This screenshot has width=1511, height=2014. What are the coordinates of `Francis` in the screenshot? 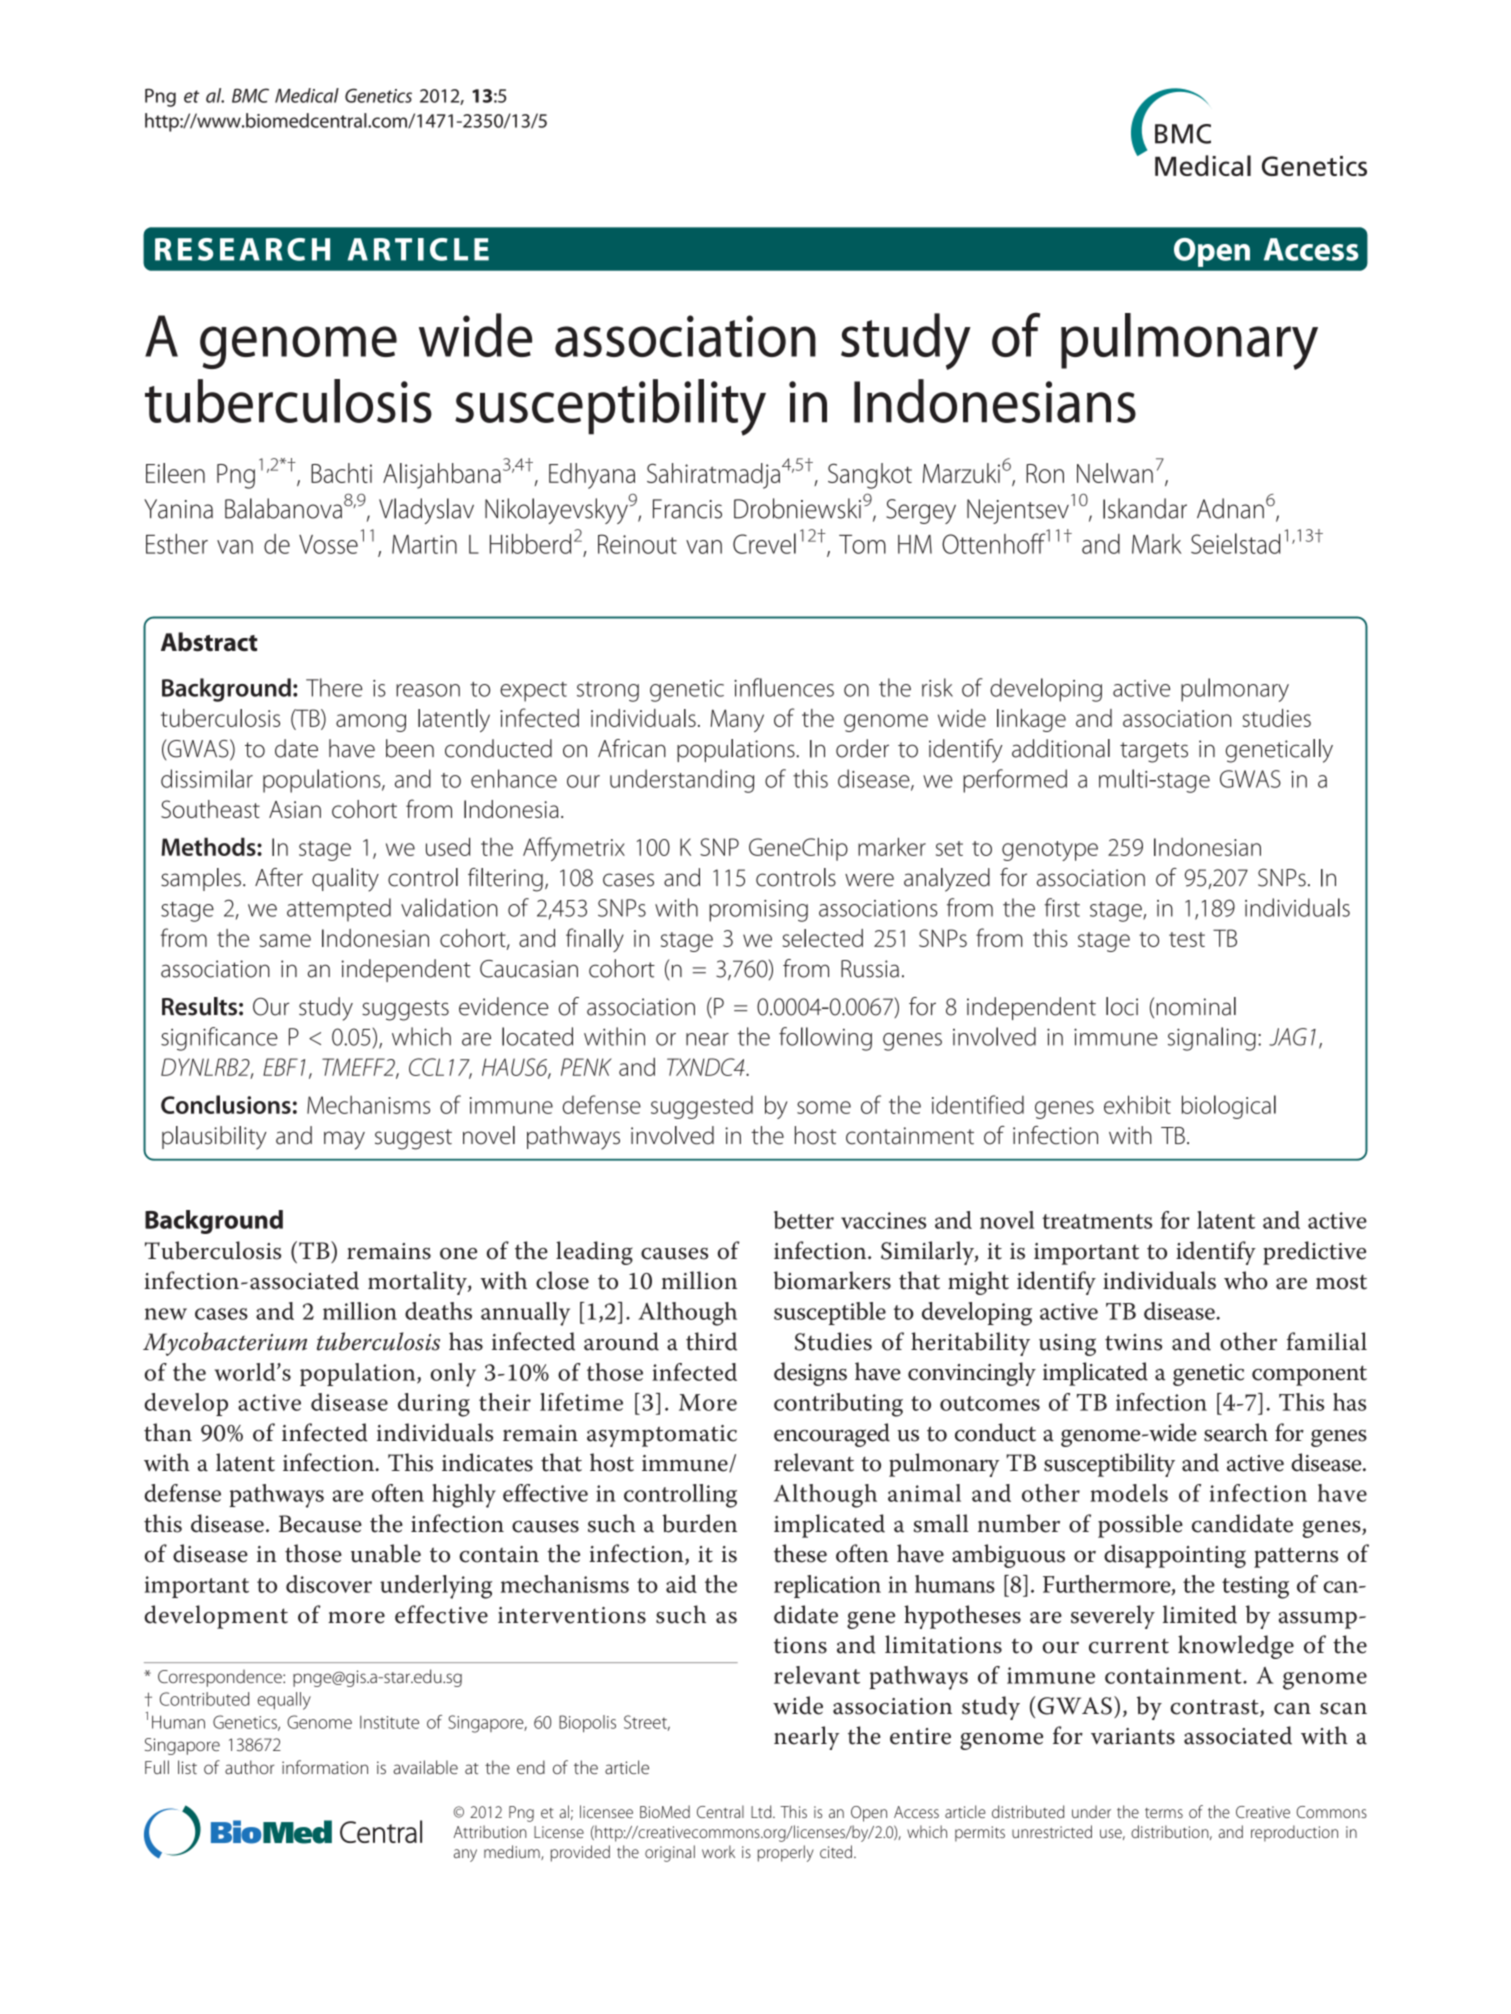 It's located at (687, 509).
